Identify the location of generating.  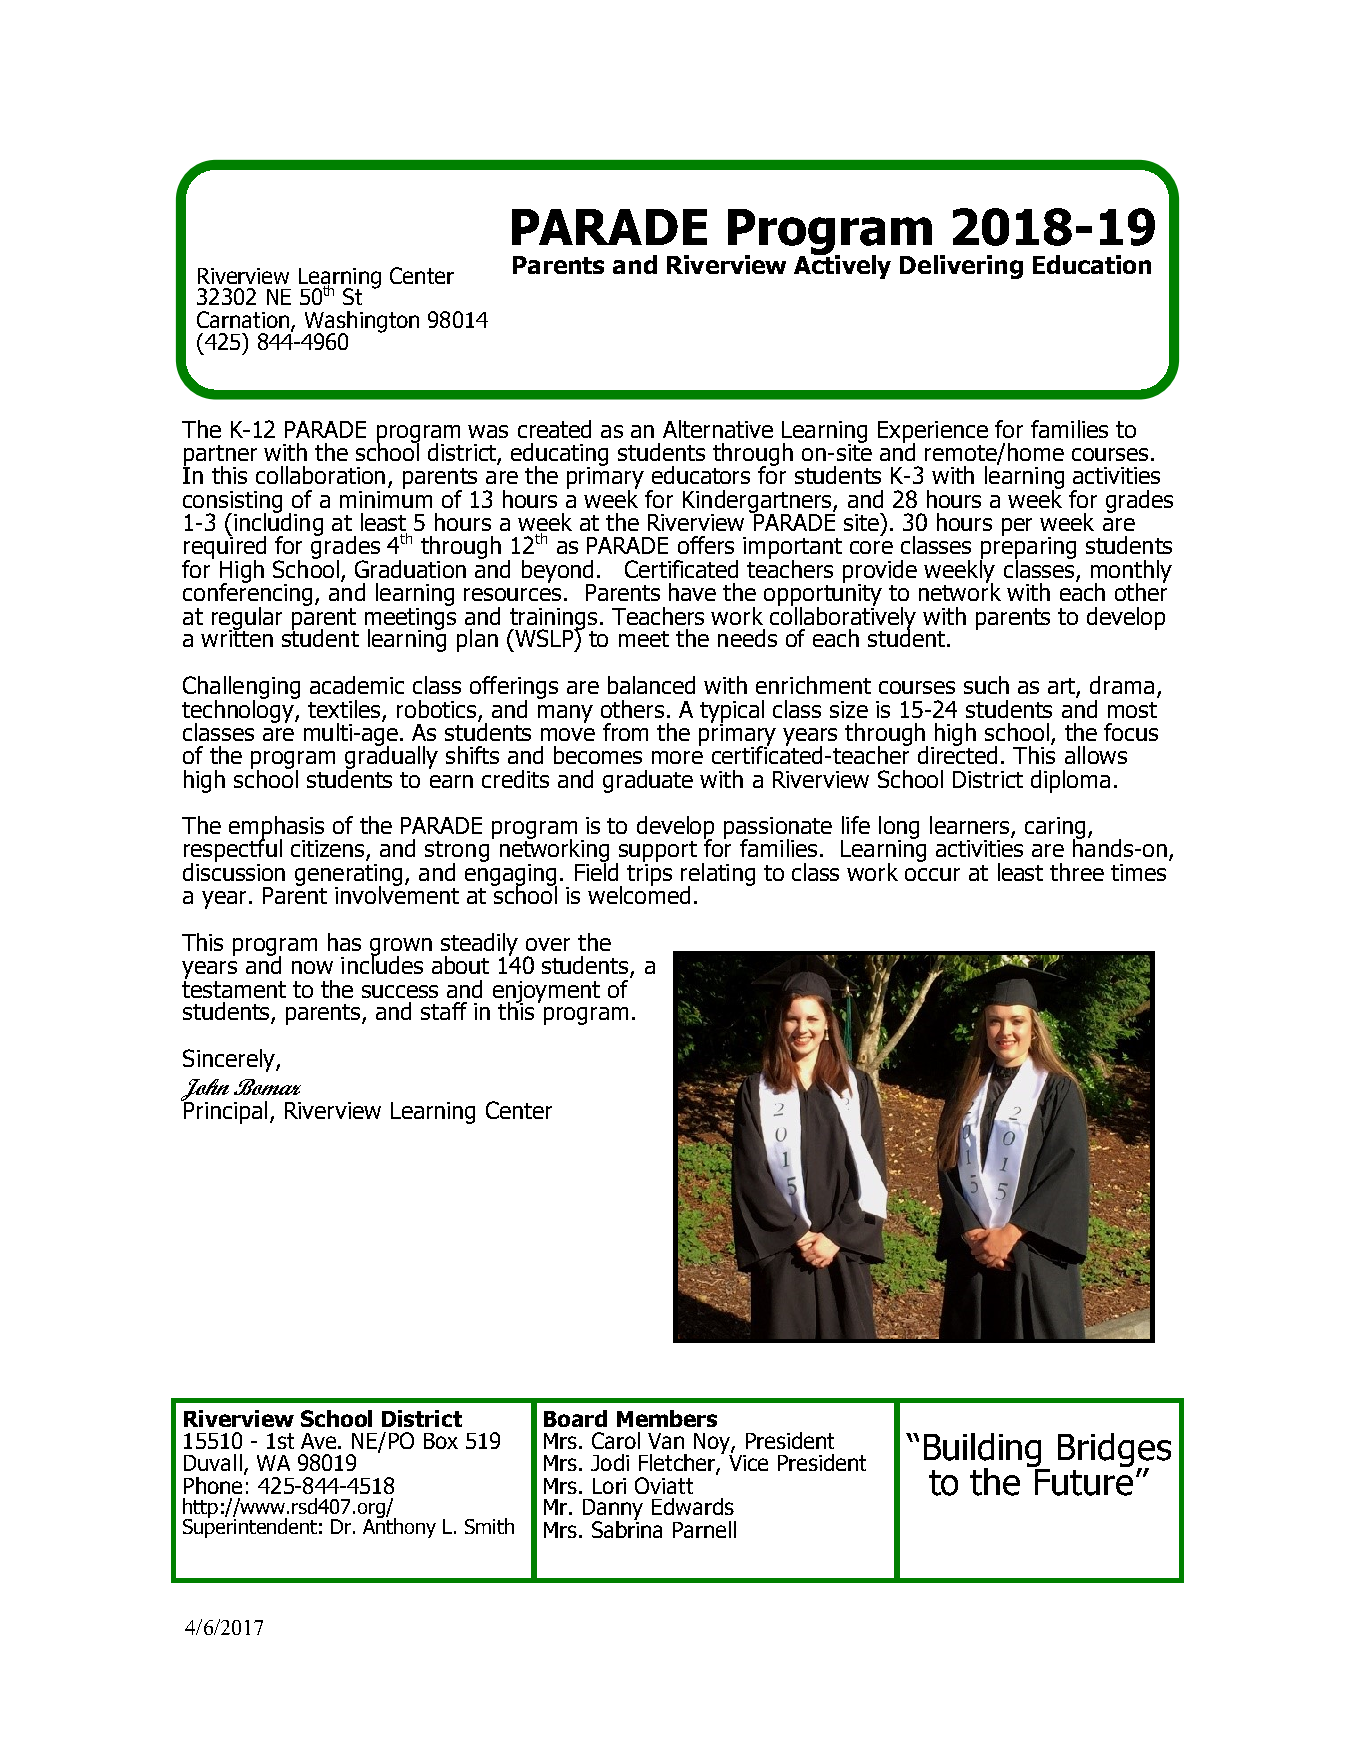
(348, 876).
